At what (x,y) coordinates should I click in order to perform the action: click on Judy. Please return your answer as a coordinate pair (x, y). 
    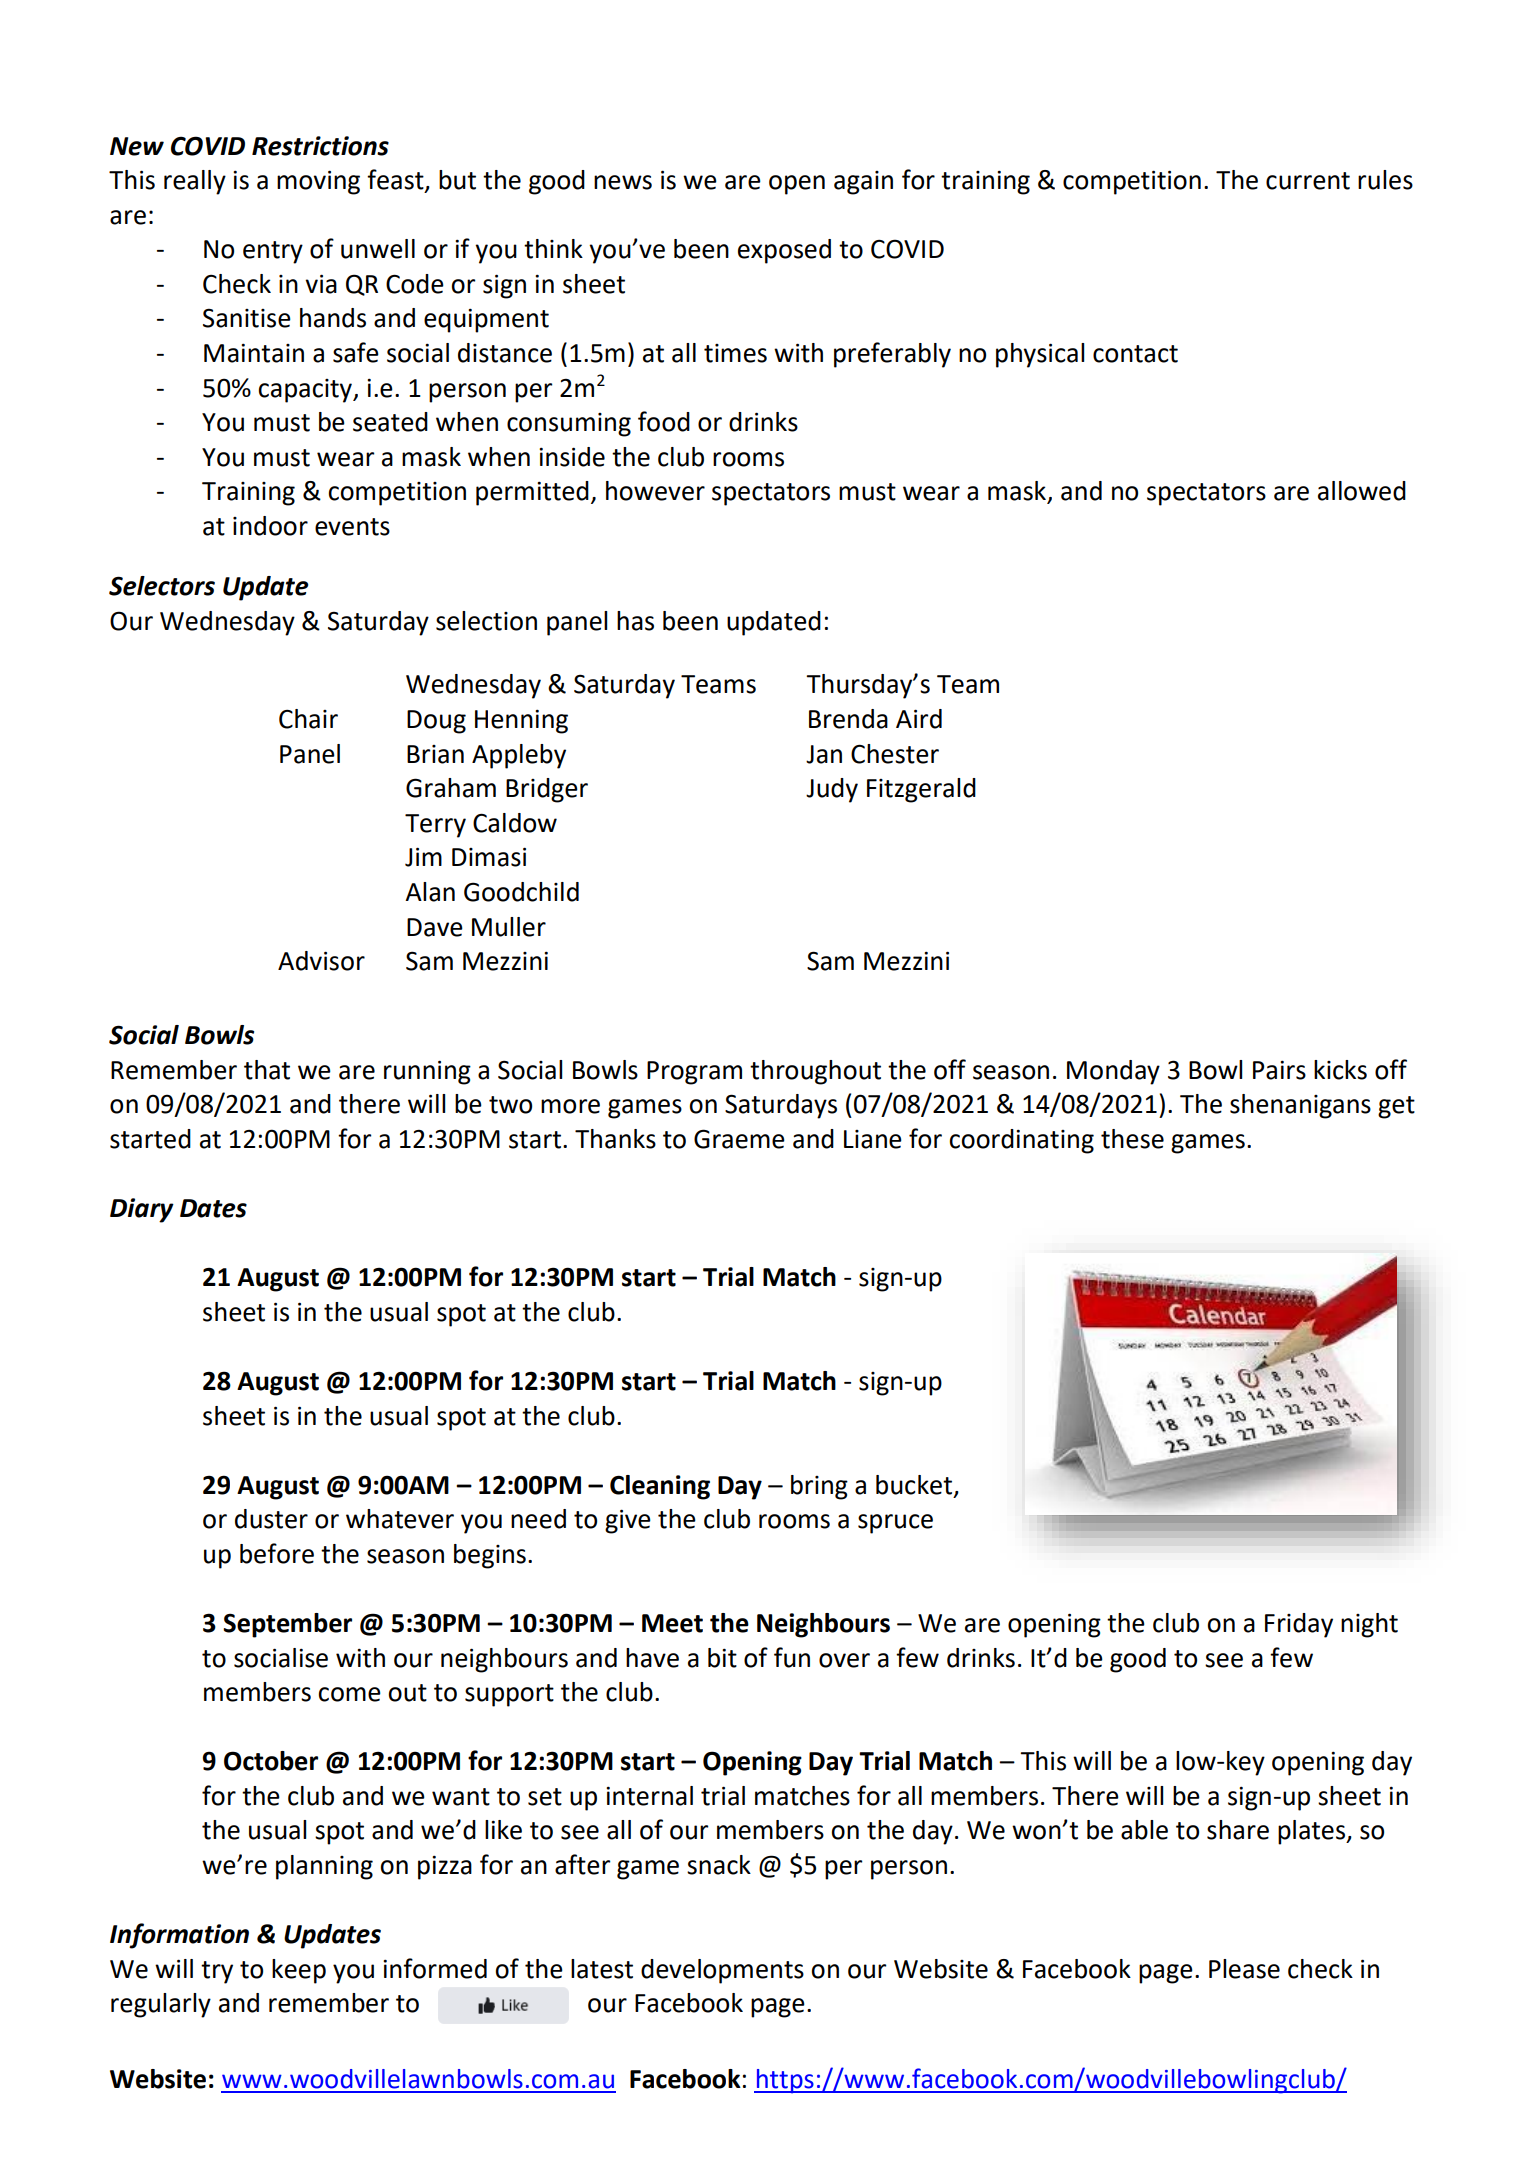
    Looking at the image, I should click on (832, 790).
